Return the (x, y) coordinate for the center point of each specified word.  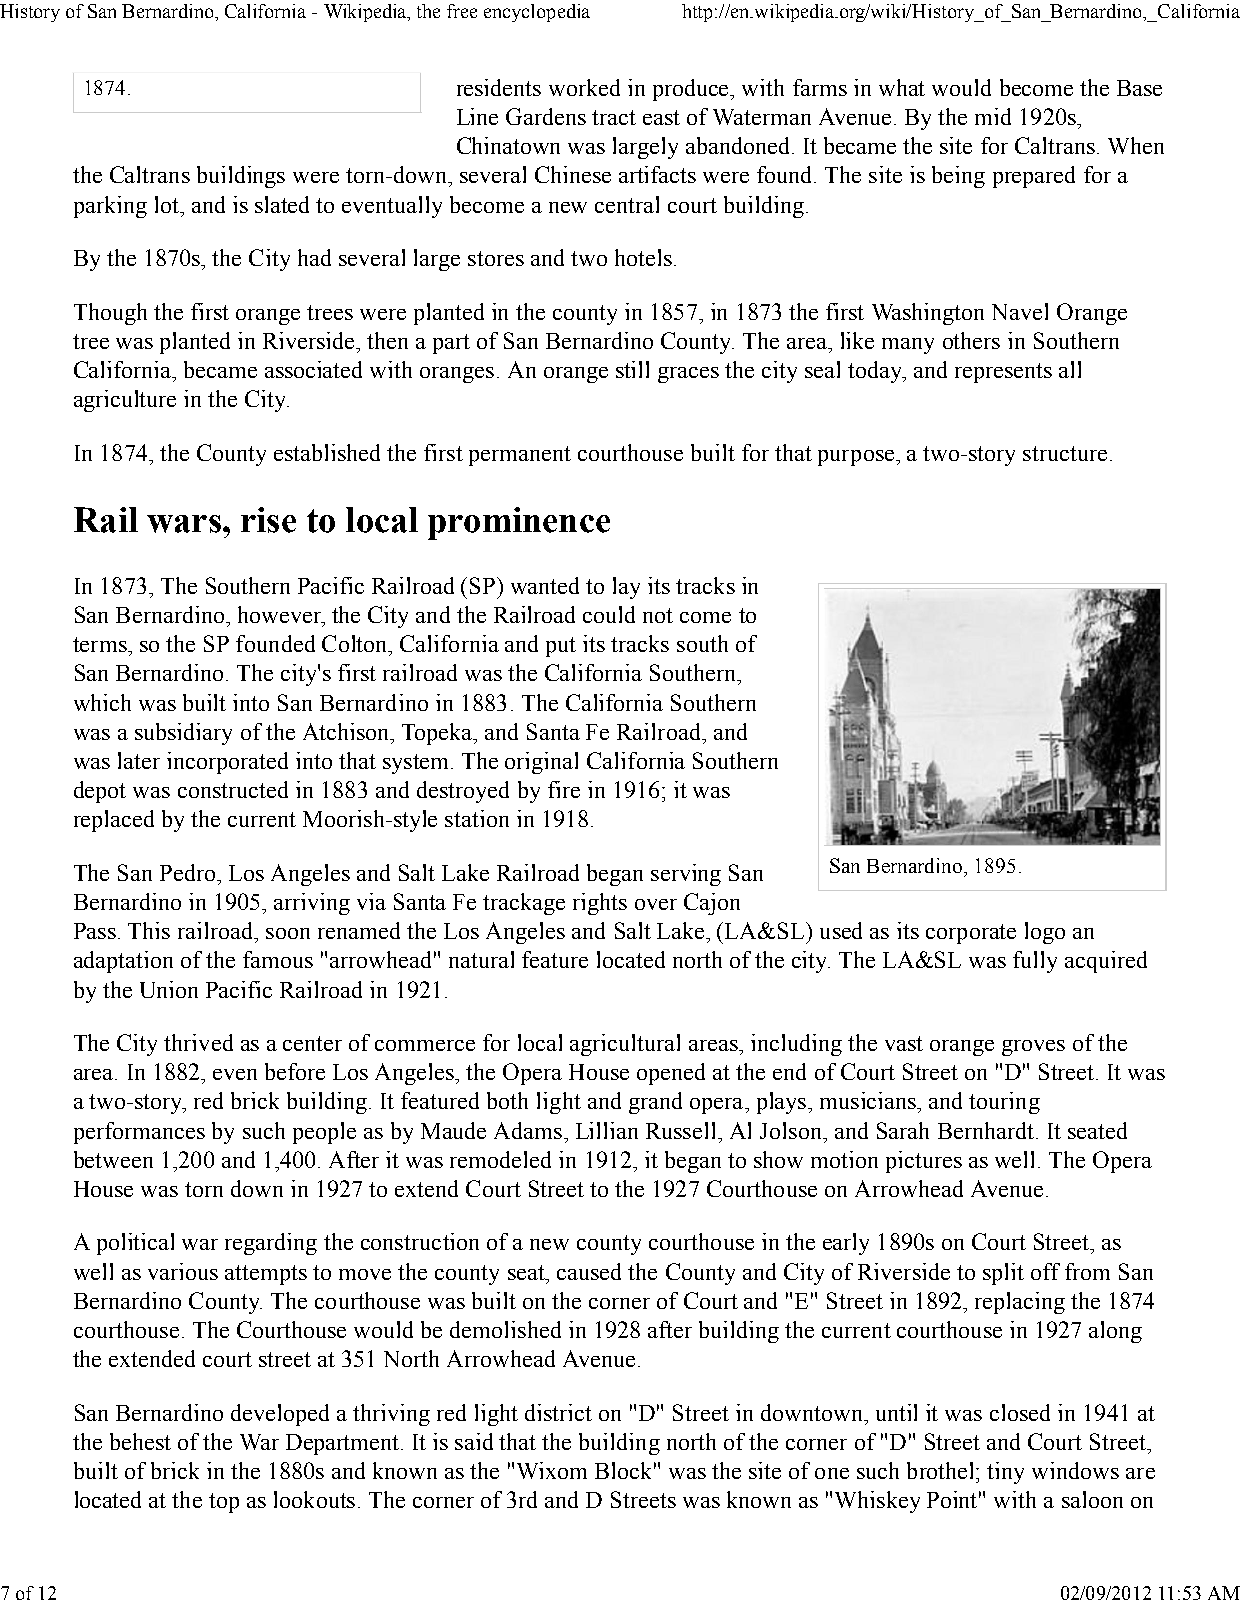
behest (140, 1441)
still (632, 369)
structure (1065, 453)
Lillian (607, 1130)
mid (993, 116)
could (609, 614)
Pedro (189, 872)
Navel (1020, 311)
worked (584, 87)
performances (139, 1133)
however (280, 614)
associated (313, 369)
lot (168, 204)
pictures (924, 1162)
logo (1045, 933)
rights (600, 904)
